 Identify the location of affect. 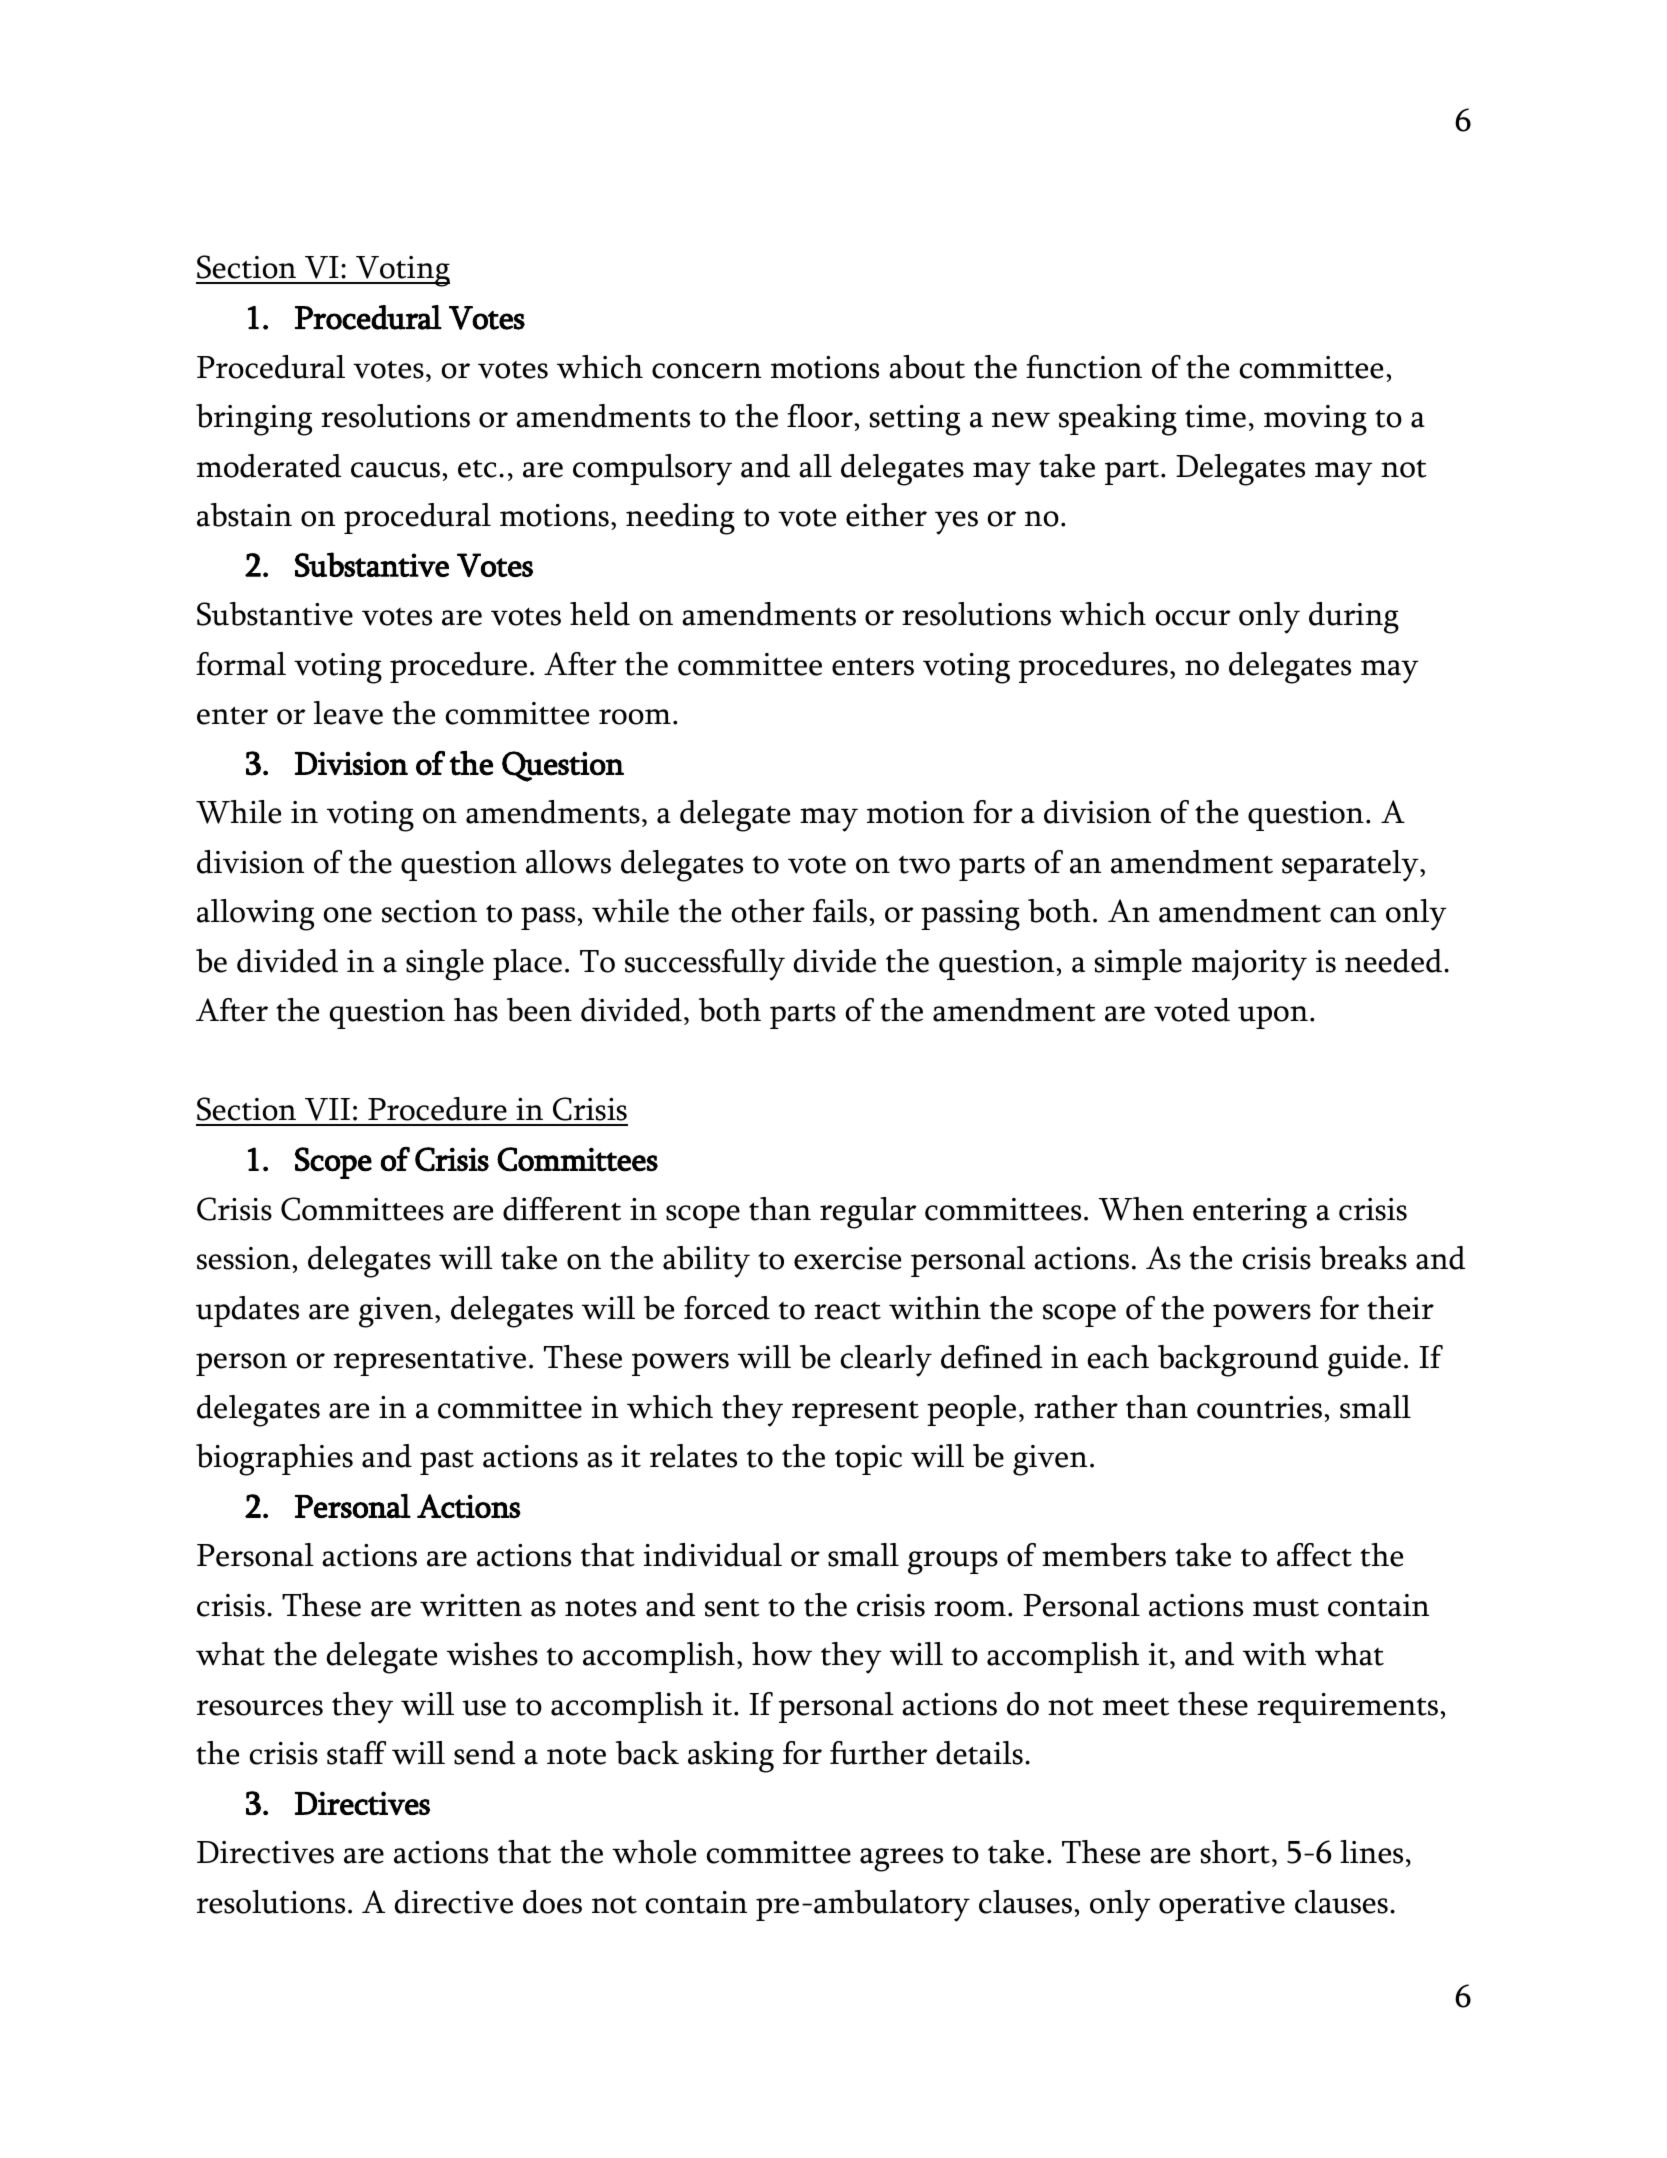
(1314, 1555).
